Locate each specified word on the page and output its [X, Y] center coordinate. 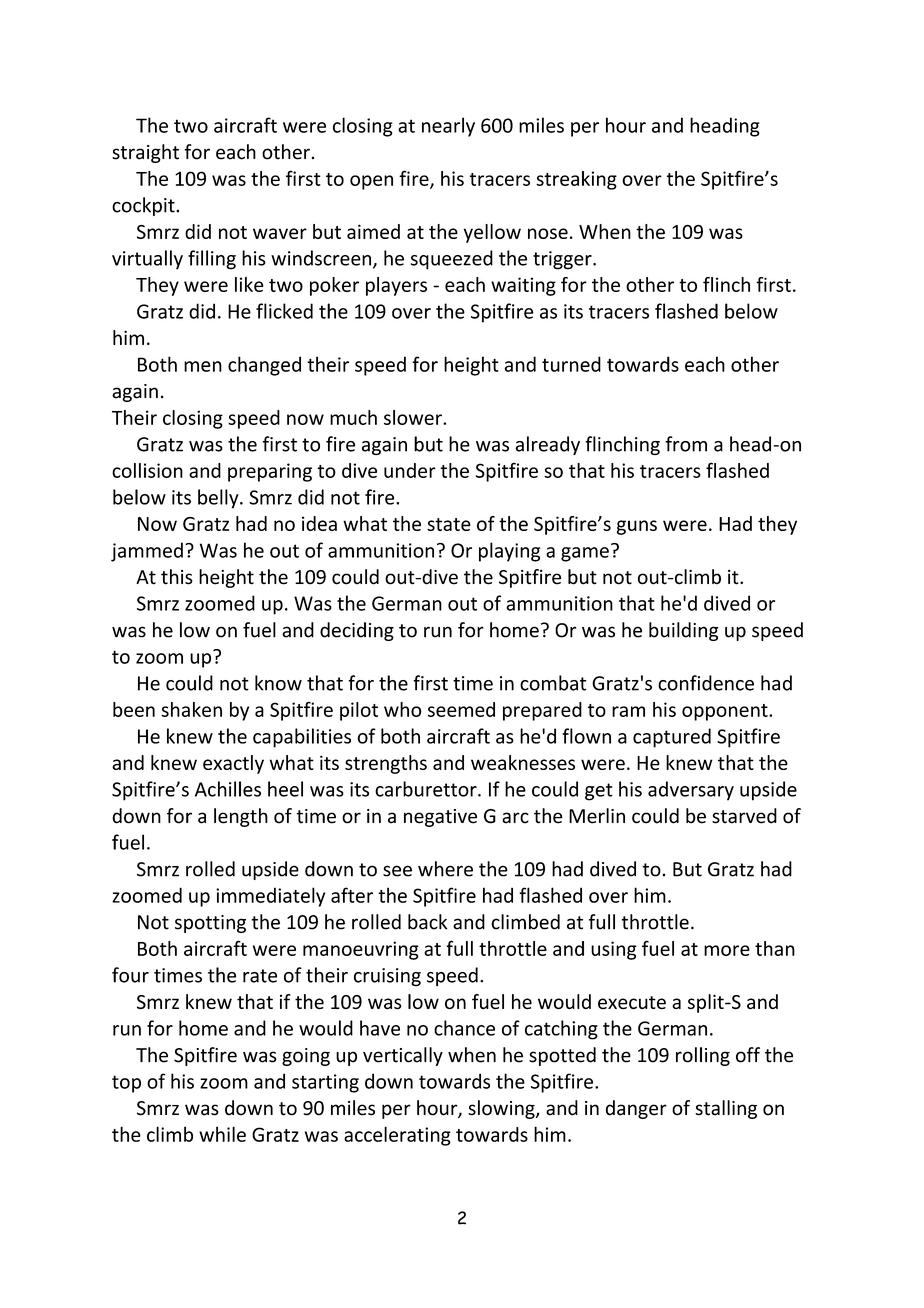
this [177, 577]
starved [744, 816]
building [684, 631]
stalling [726, 1109]
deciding [357, 631]
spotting [210, 924]
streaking [576, 180]
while [222, 1134]
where [445, 869]
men [203, 366]
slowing [502, 1109]
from [686, 444]
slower [414, 417]
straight [145, 153]
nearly [448, 127]
